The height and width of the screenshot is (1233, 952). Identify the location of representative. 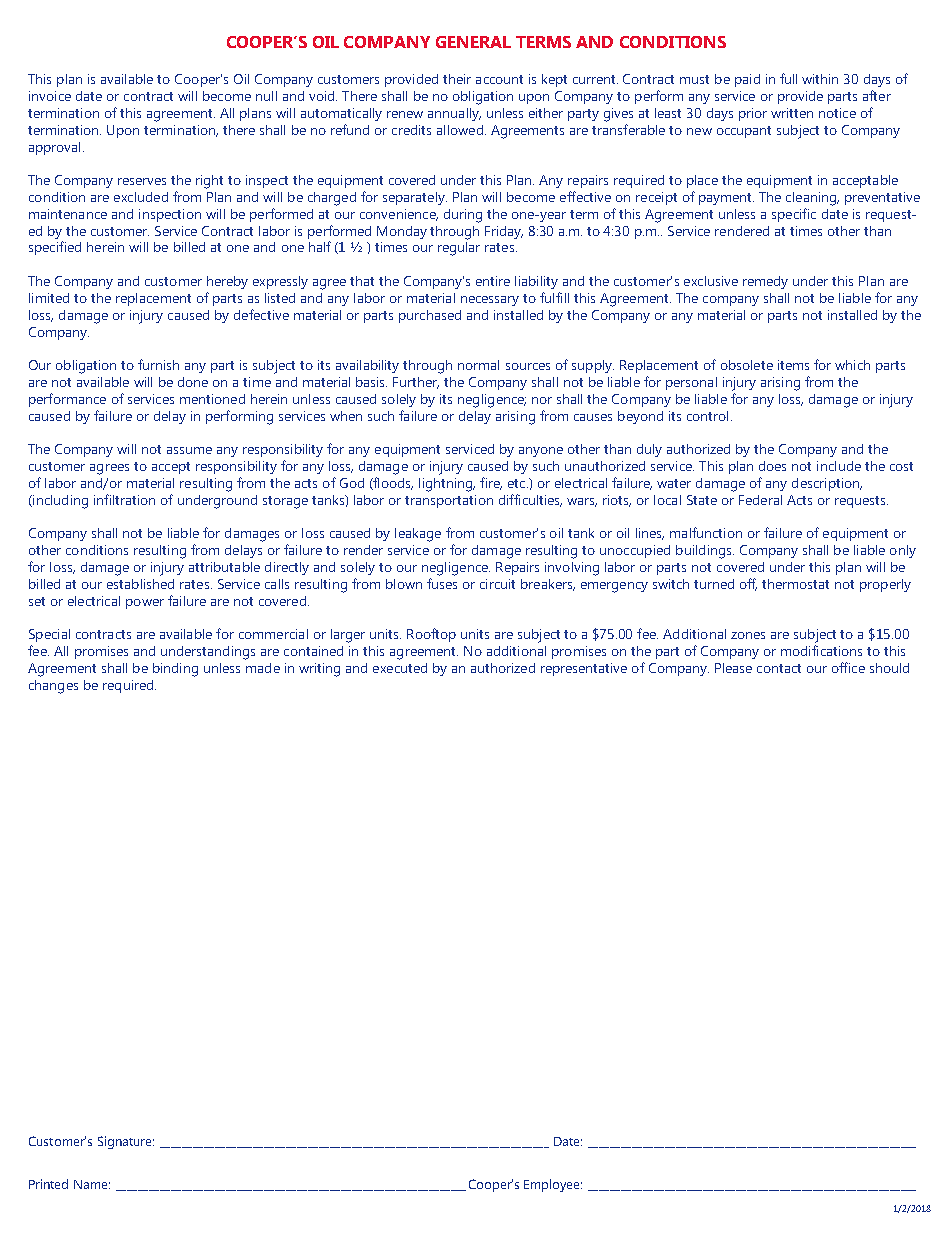
(584, 669).
